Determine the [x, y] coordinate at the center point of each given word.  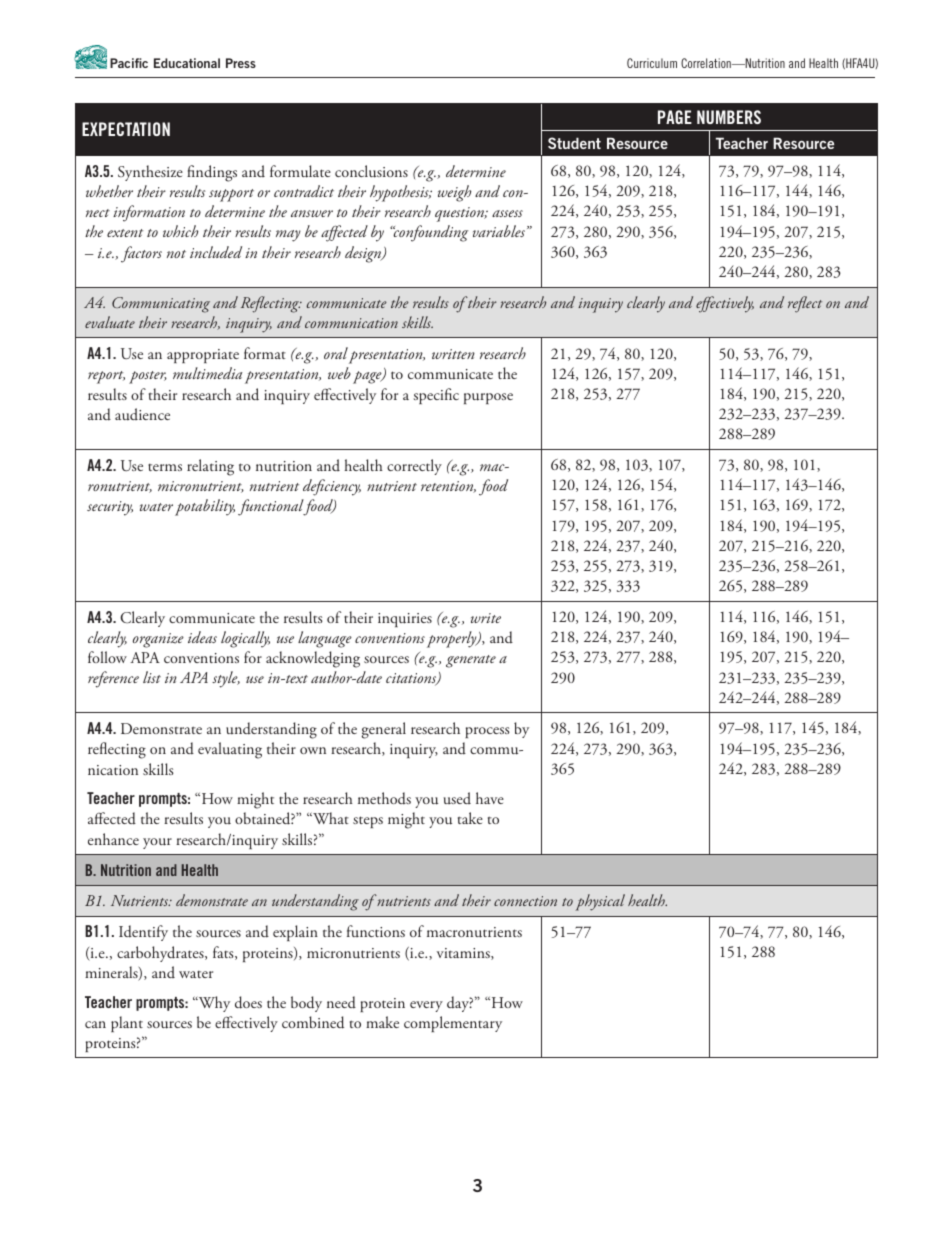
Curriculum [652, 63]
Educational [187, 63]
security [110, 508]
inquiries [405, 620]
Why [213, 1004]
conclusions [371, 171]
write [486, 618]
